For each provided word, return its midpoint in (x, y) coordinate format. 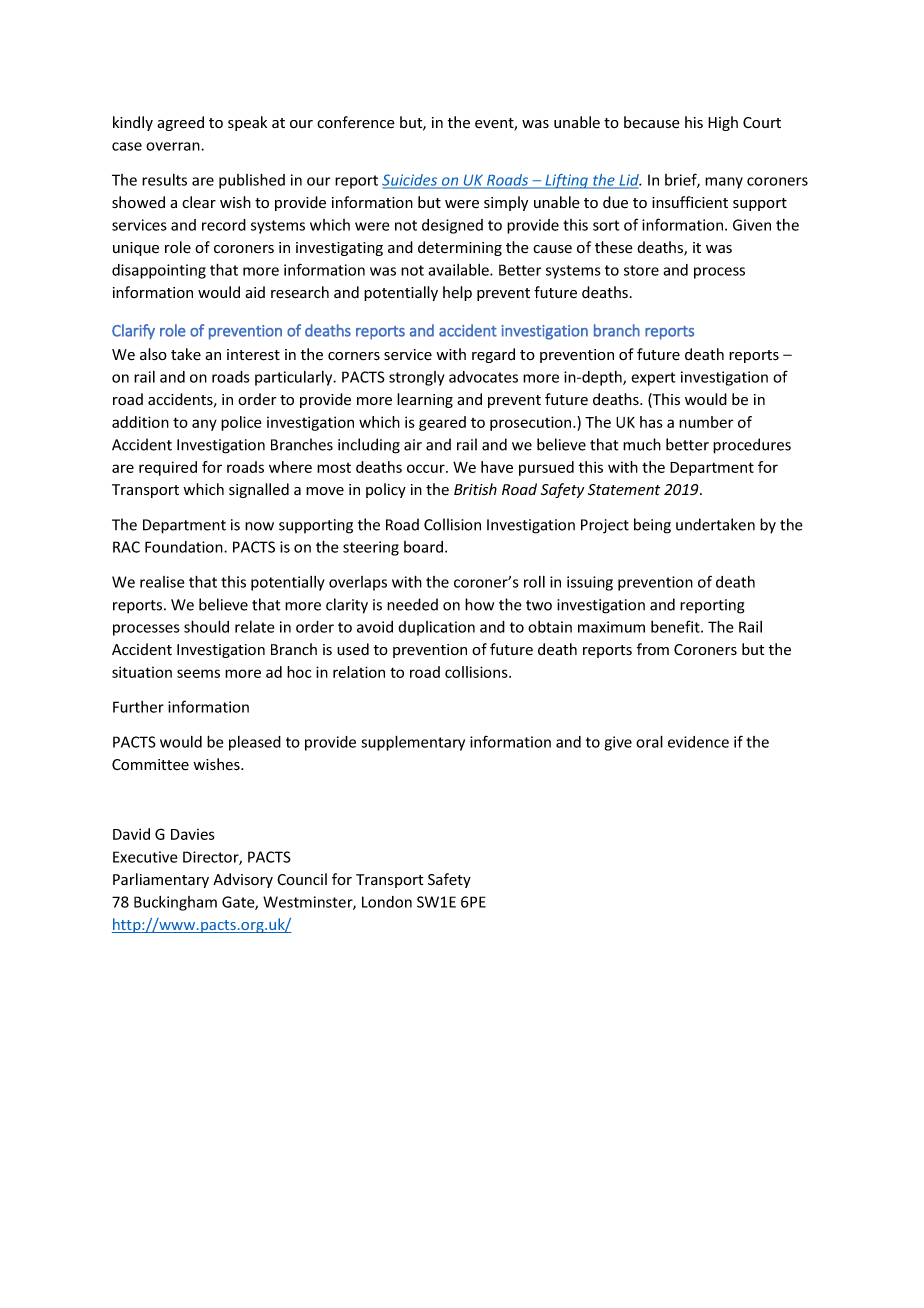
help (457, 293)
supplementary (413, 743)
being (652, 526)
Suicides (411, 181)
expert (653, 379)
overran (174, 146)
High (723, 123)
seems (198, 673)
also (153, 354)
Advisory (243, 880)
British (475, 489)
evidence (698, 742)
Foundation (185, 547)
